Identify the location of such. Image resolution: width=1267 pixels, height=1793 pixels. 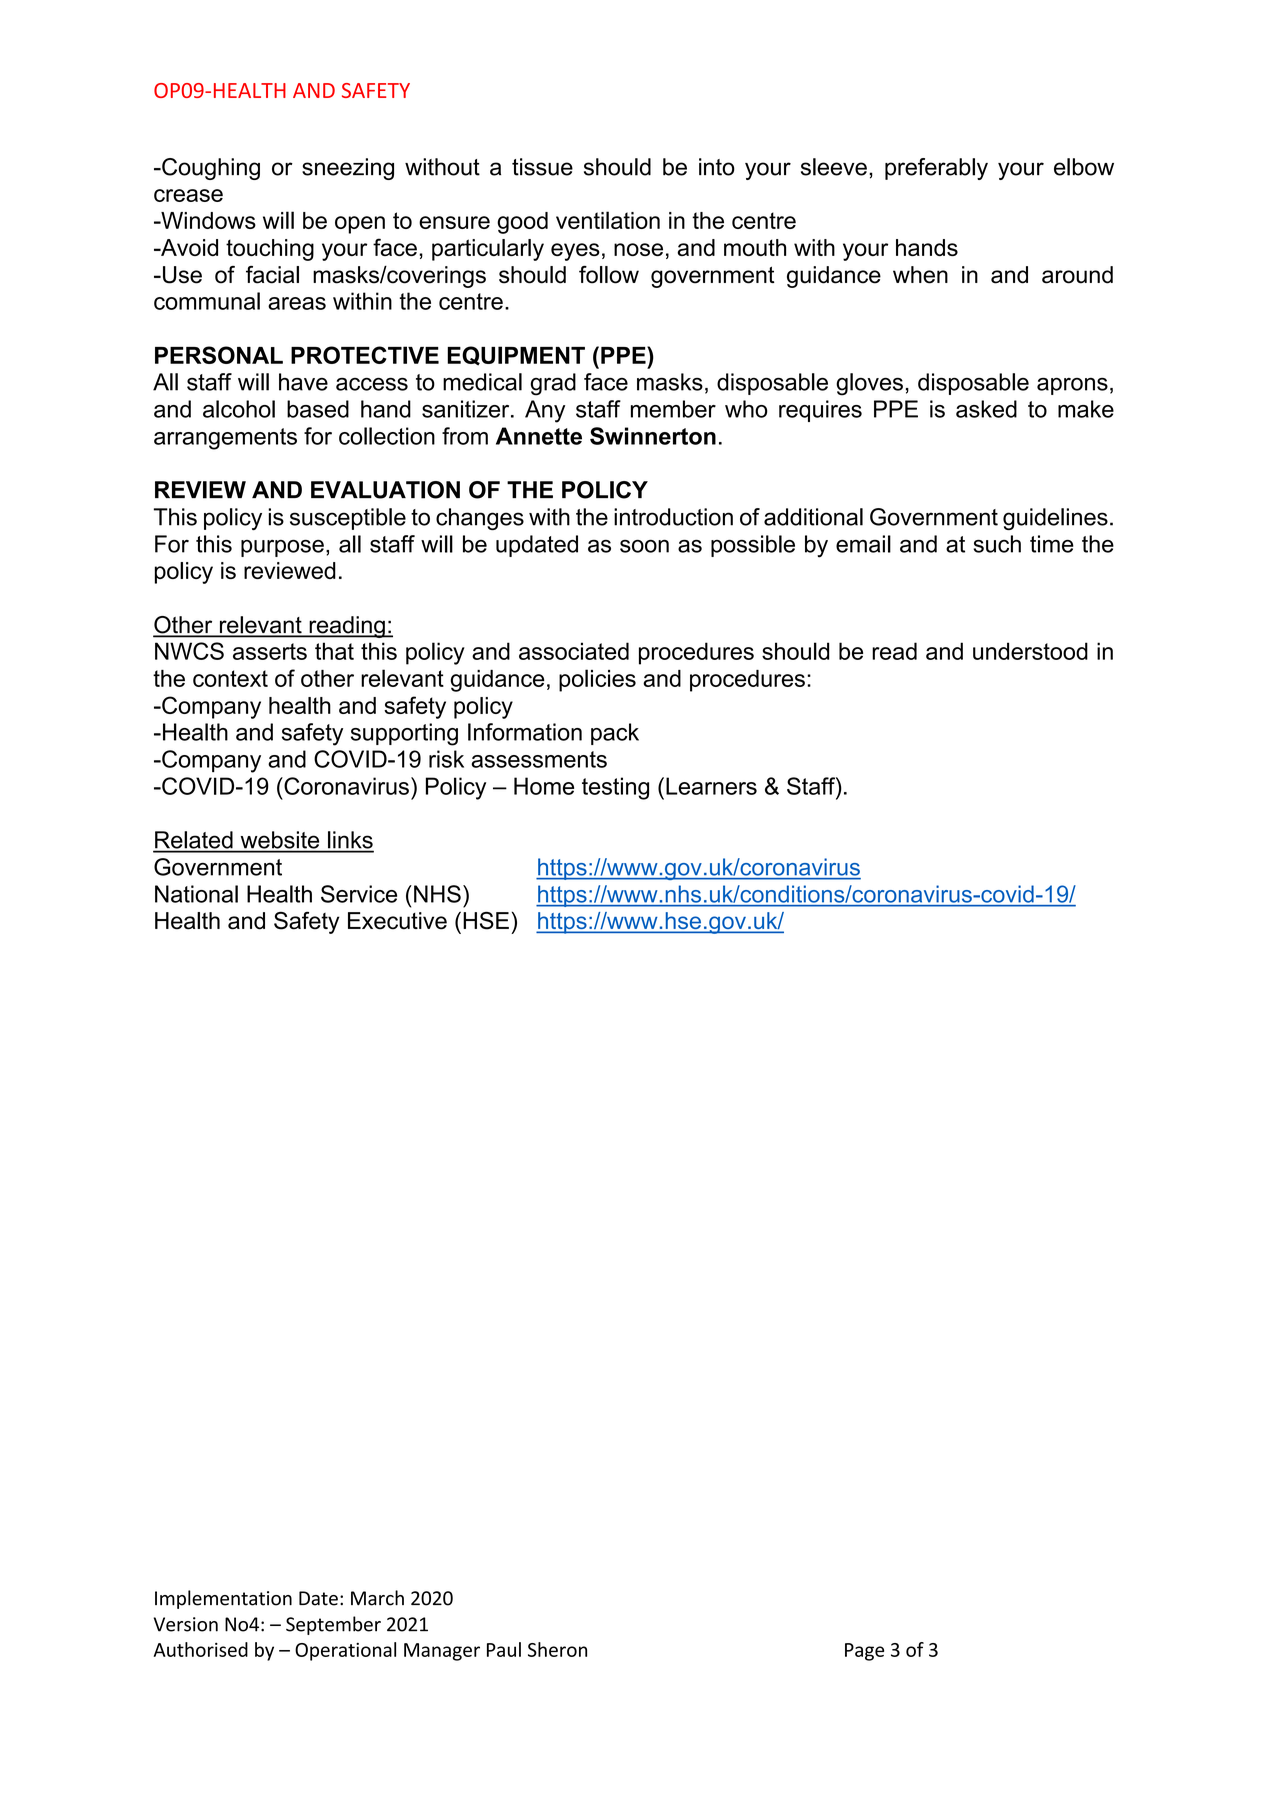
(997, 544).
